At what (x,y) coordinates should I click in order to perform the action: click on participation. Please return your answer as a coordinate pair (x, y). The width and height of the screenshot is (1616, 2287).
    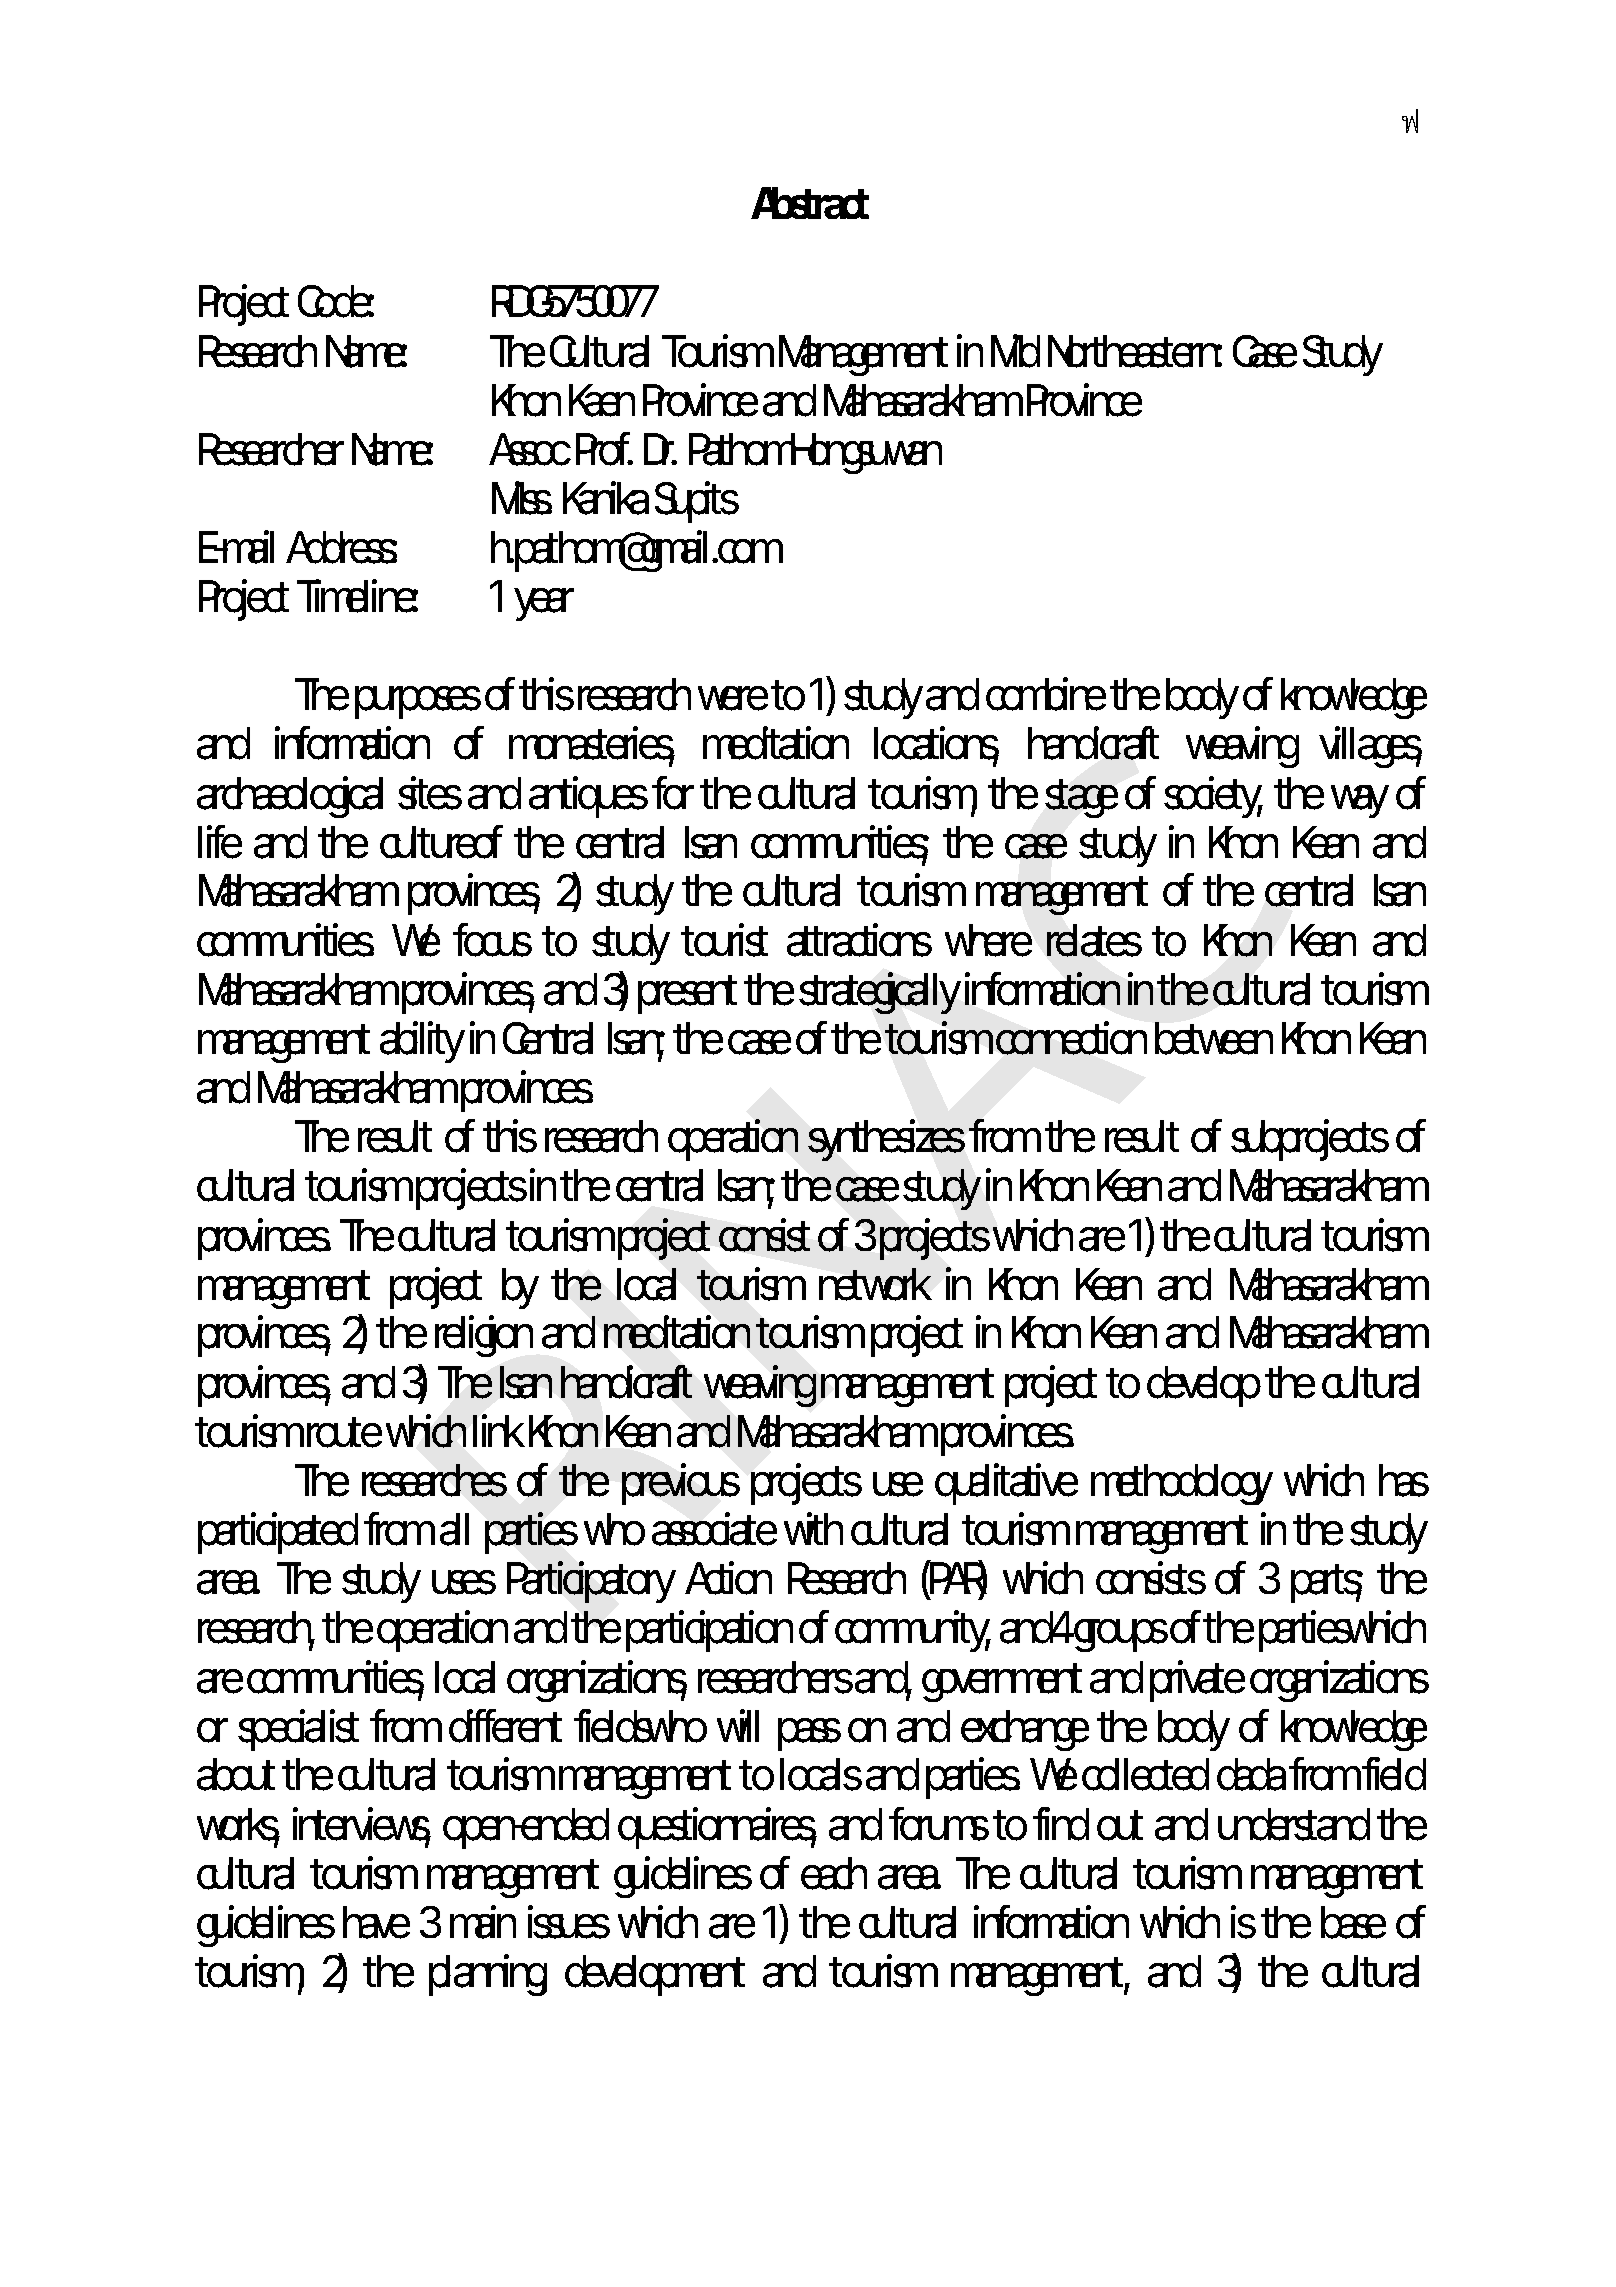
    Looking at the image, I should click on (707, 1631).
